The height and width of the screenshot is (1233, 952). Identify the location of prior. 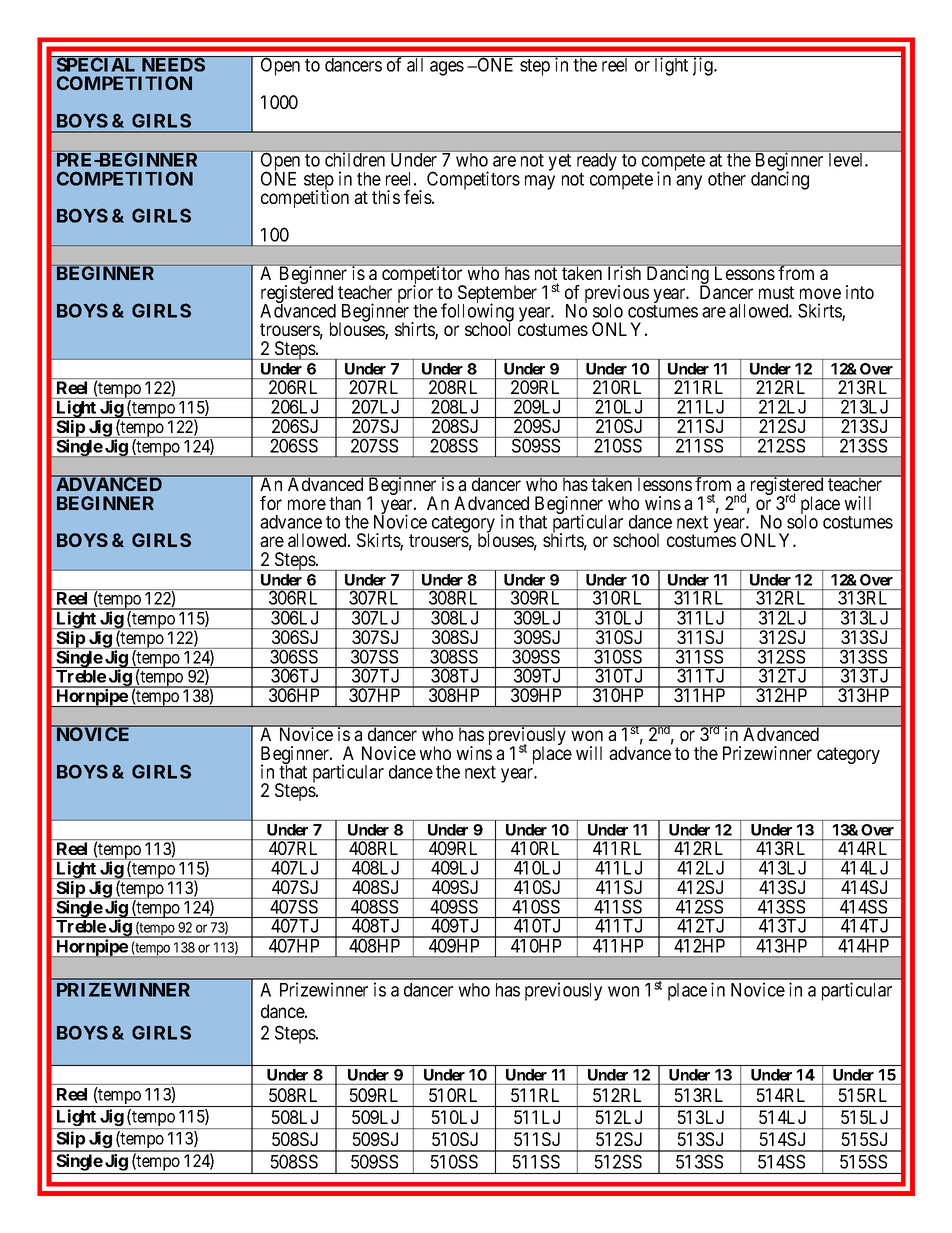
(415, 295).
